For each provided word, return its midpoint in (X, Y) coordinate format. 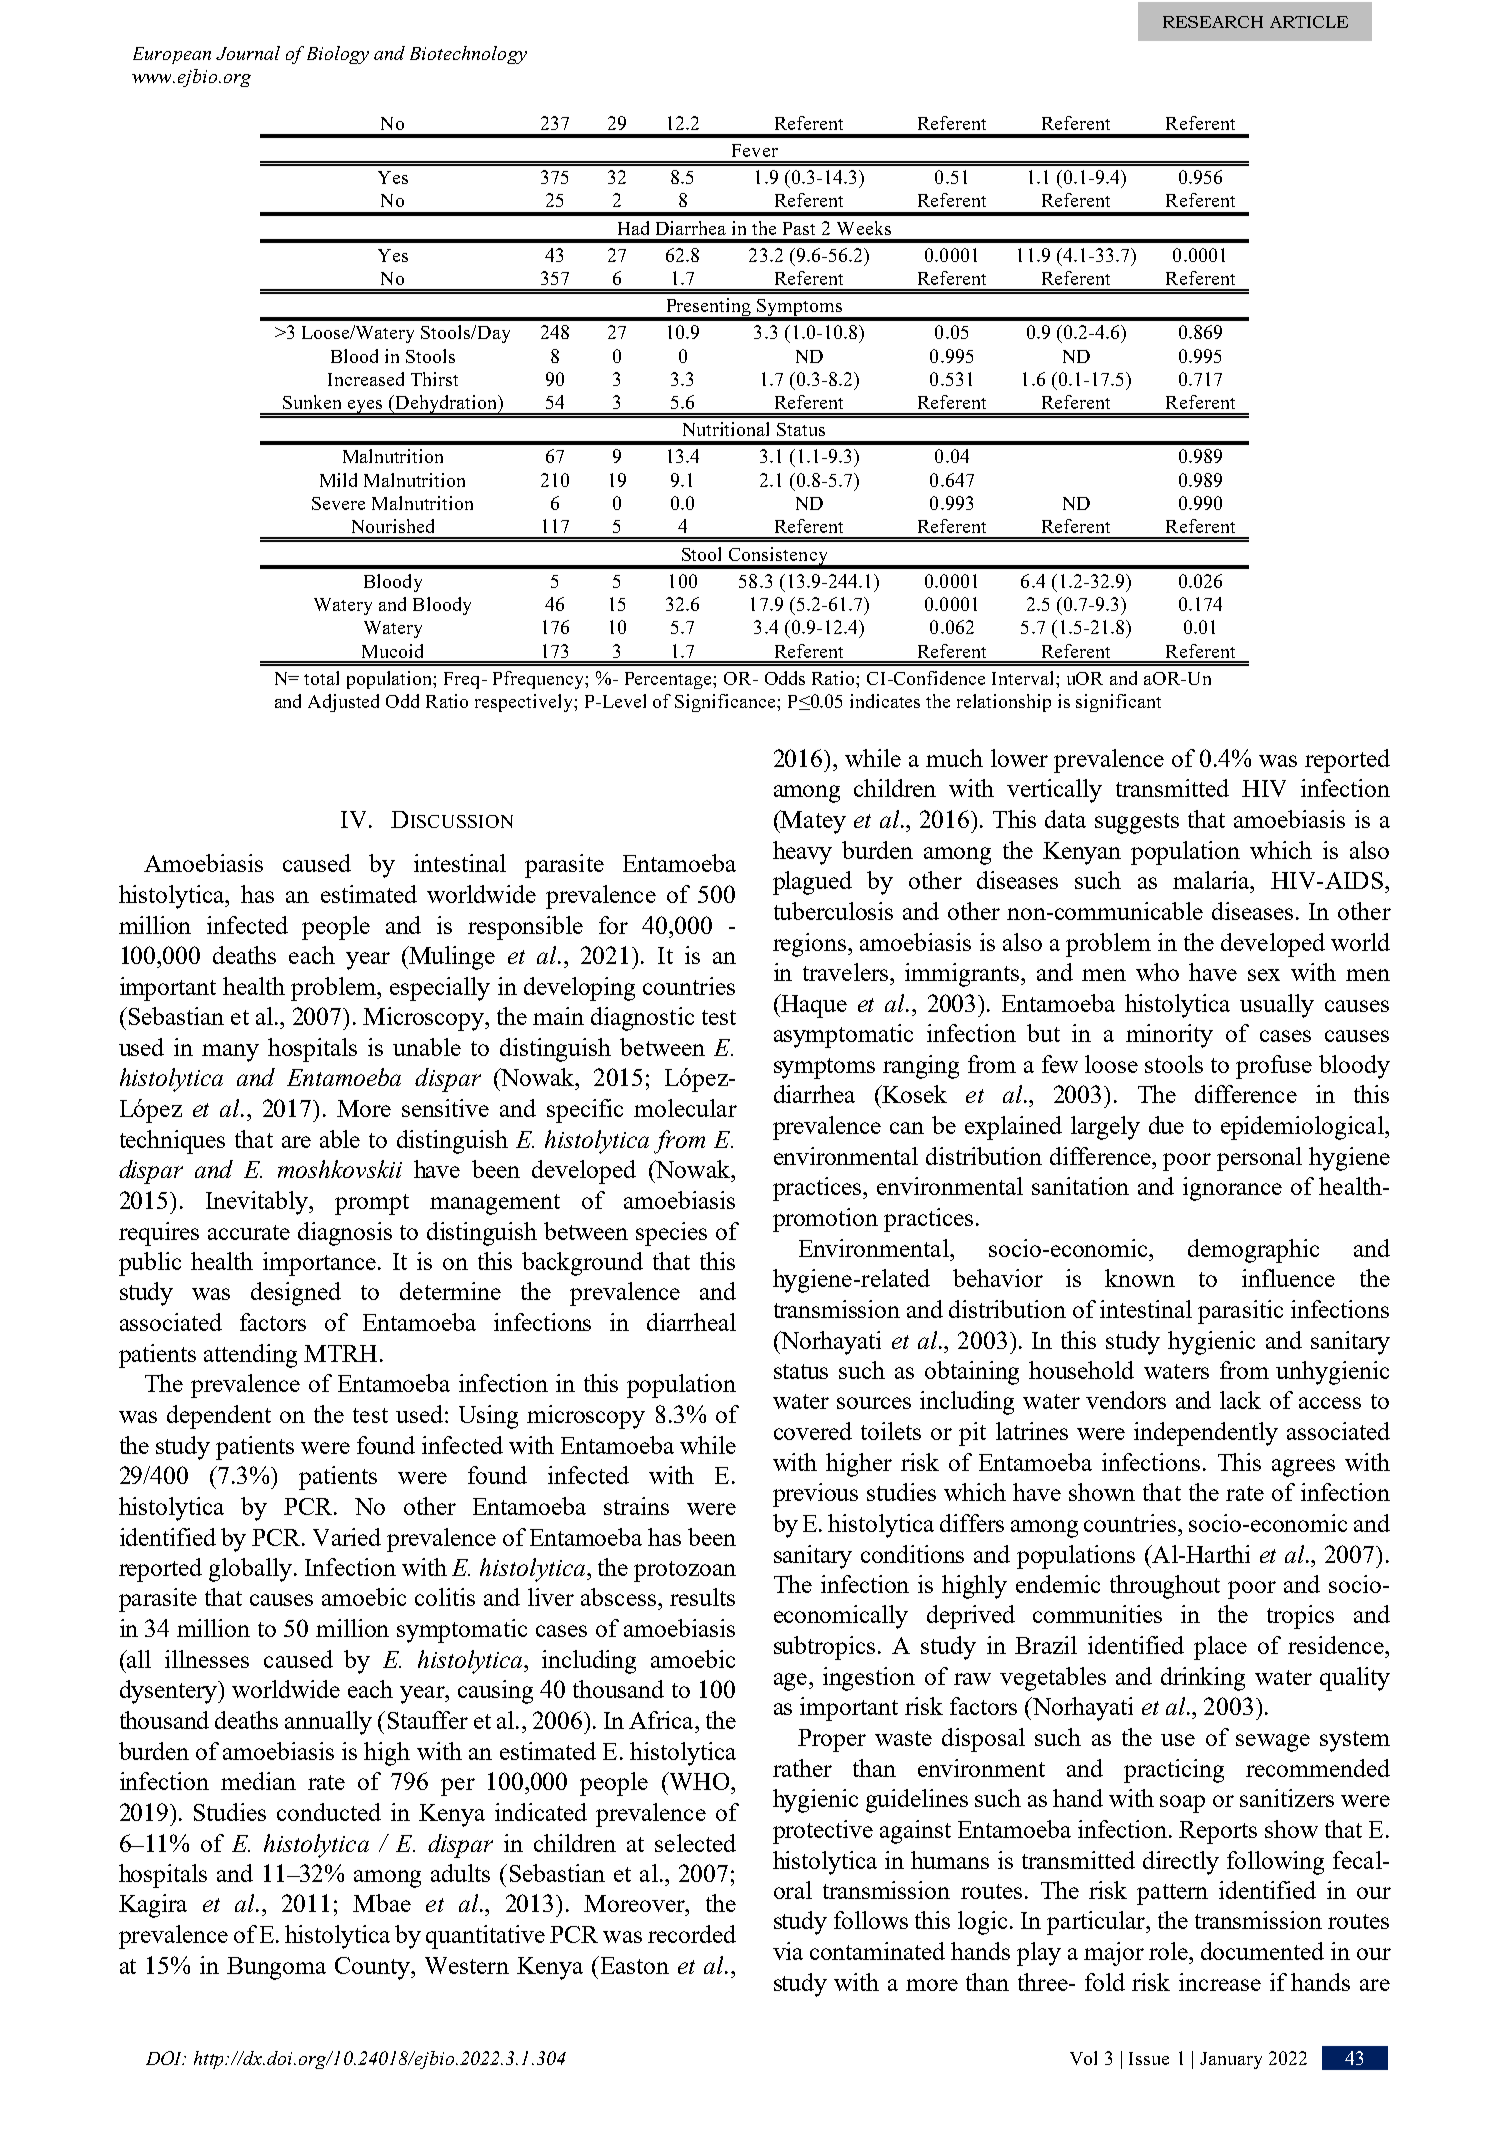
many (230, 1053)
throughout (1165, 1587)
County (373, 1968)
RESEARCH (1213, 22)
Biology (338, 55)
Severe (338, 503)
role (1169, 1951)
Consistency (778, 557)
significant (1118, 703)
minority (1169, 1036)
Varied (347, 1537)
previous (815, 1495)
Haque (813, 1006)
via (788, 1951)
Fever (755, 150)
